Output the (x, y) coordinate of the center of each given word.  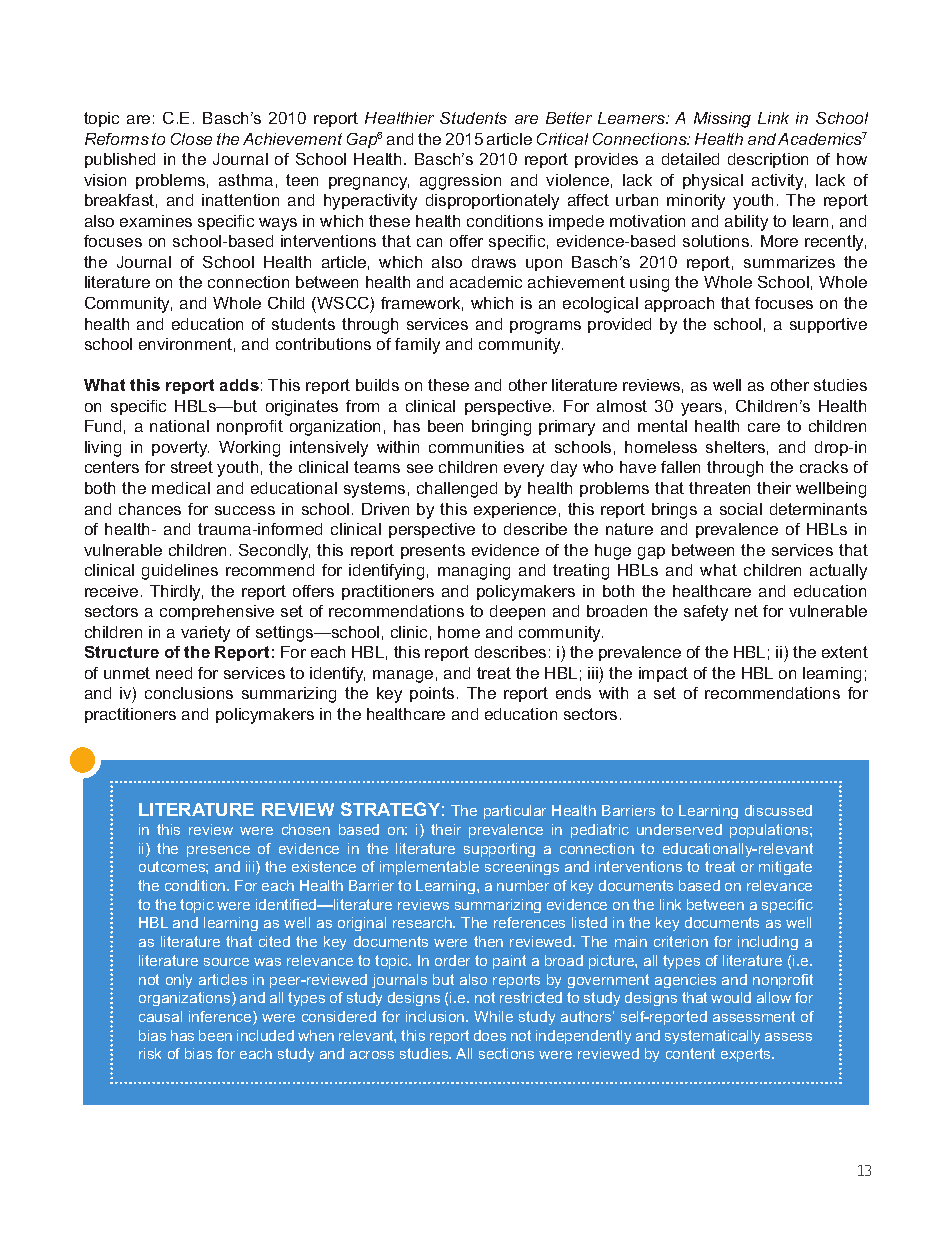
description (768, 160)
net (746, 611)
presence (218, 851)
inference (221, 1018)
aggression (460, 182)
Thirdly (176, 593)
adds (239, 385)
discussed (778, 810)
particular (515, 812)
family (417, 346)
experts (747, 1055)
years (701, 409)
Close (191, 139)
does (490, 1035)
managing (474, 572)
